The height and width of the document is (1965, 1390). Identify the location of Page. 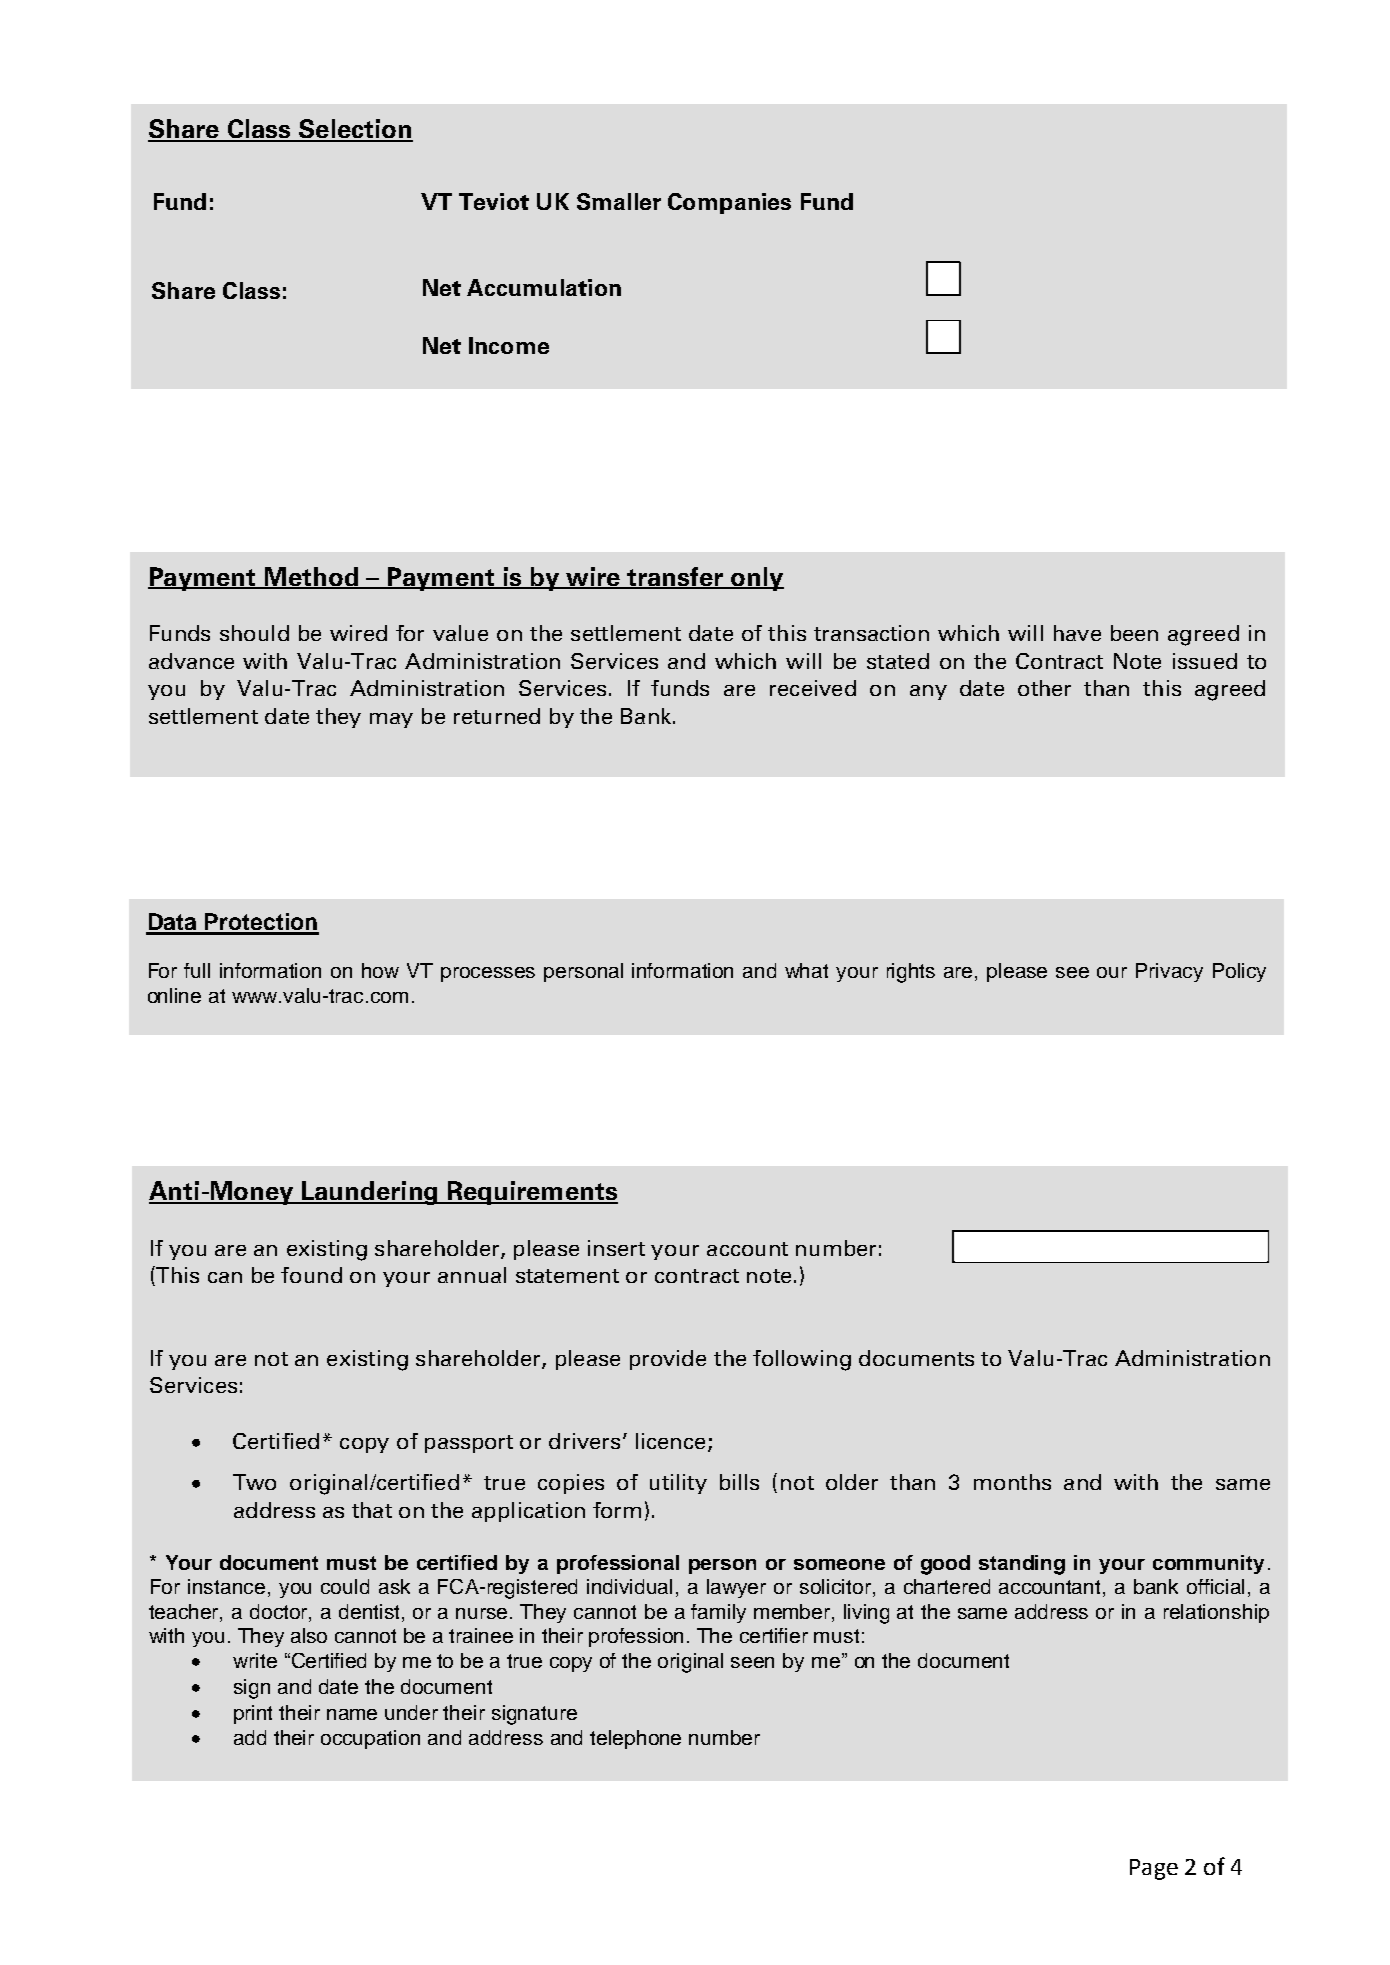
(1154, 1869).
